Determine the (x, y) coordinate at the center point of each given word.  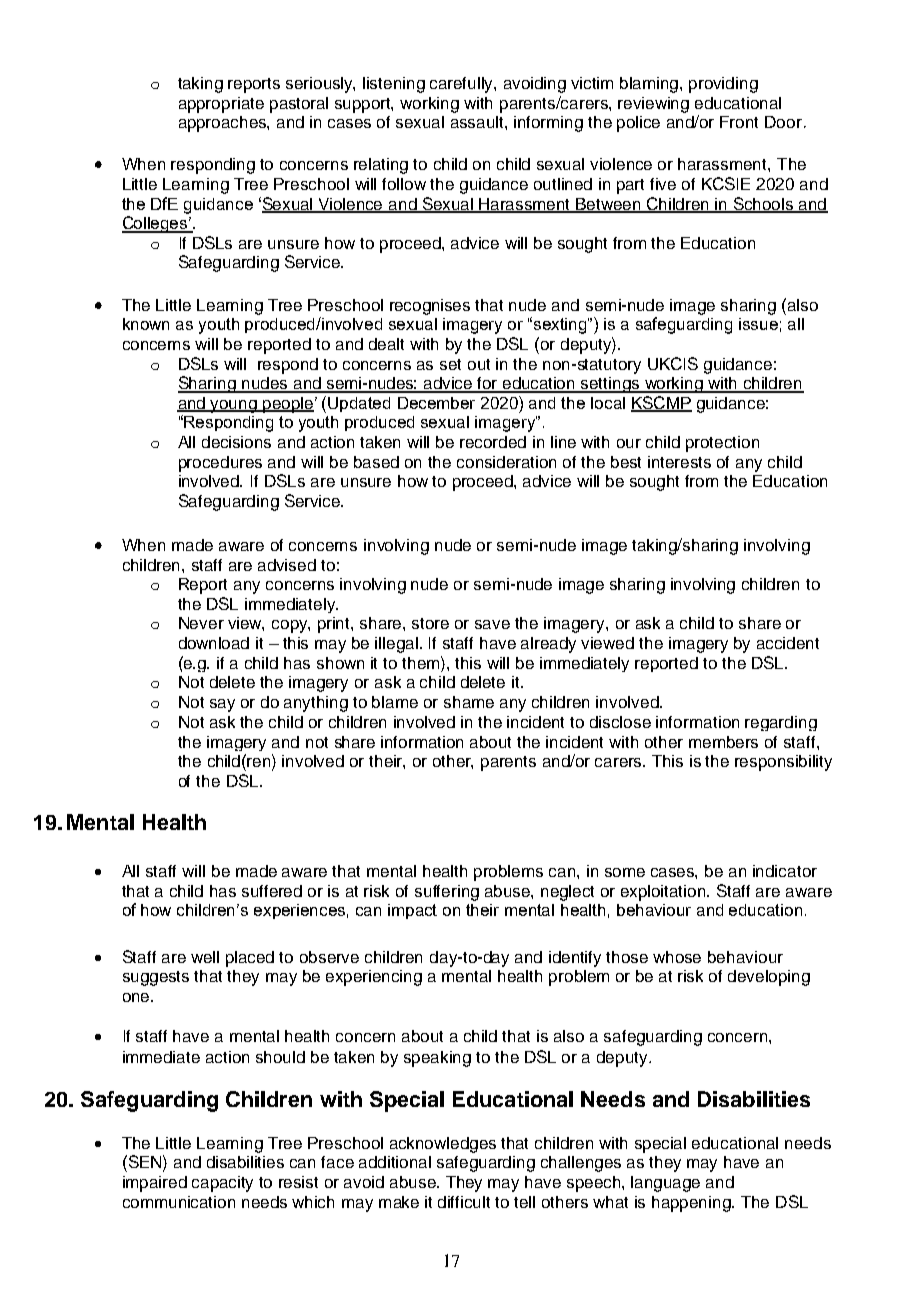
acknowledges (443, 1145)
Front (739, 122)
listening (394, 85)
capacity (222, 1184)
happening (692, 1204)
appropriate (221, 105)
